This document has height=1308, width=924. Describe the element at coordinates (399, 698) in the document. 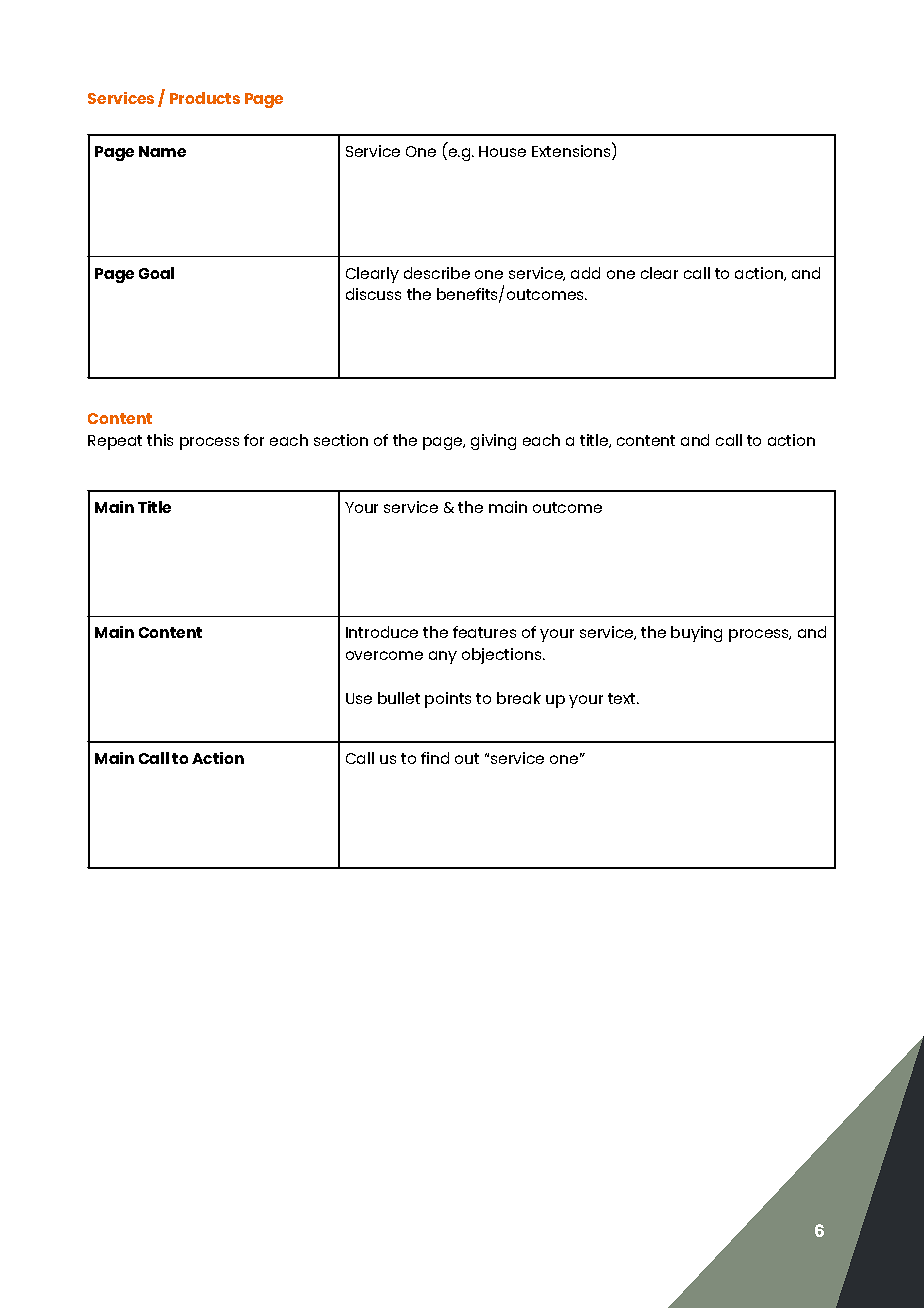

I see `bullet` at that location.
